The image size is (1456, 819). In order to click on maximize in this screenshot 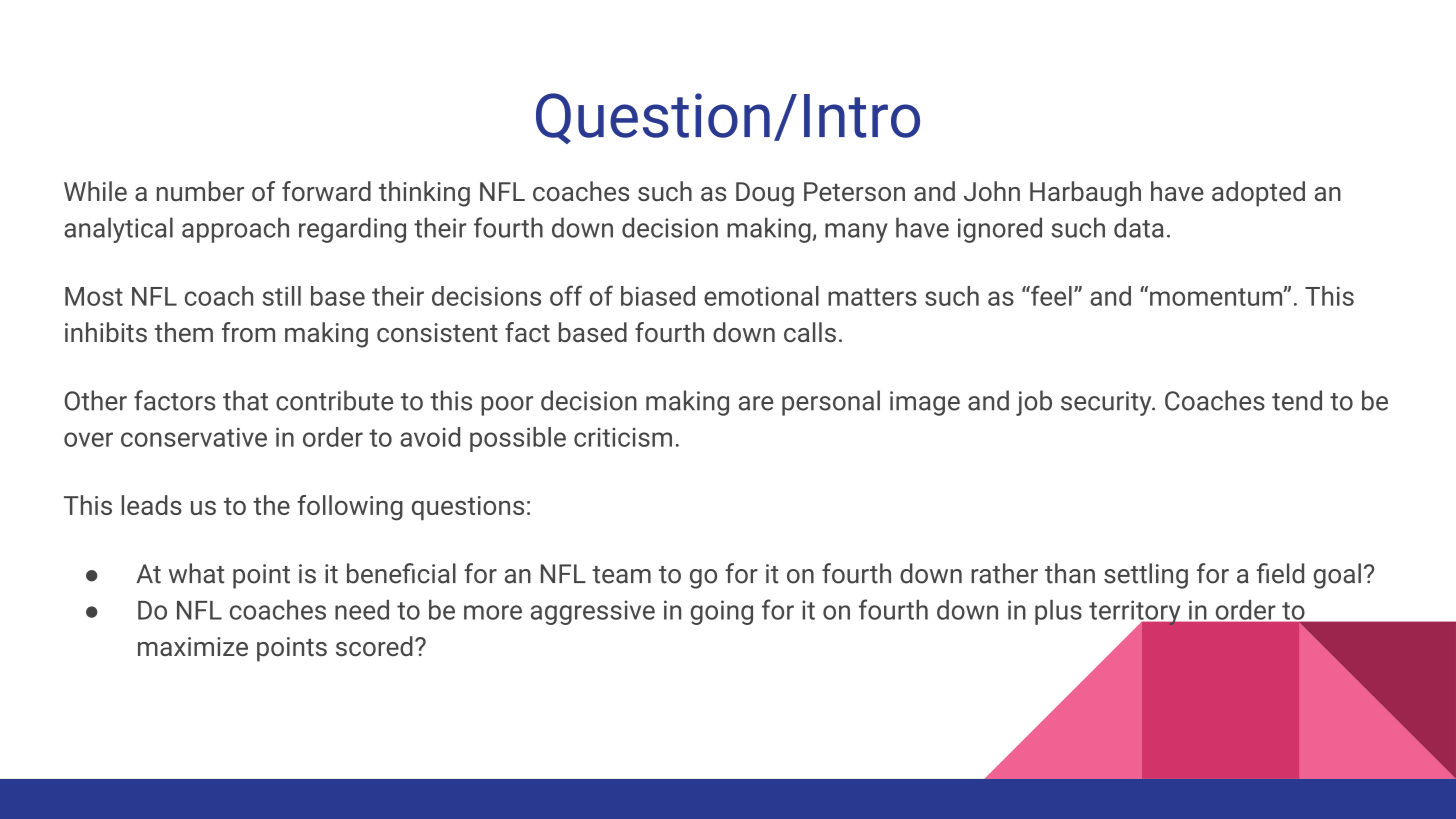, I will do `click(193, 646)`.
